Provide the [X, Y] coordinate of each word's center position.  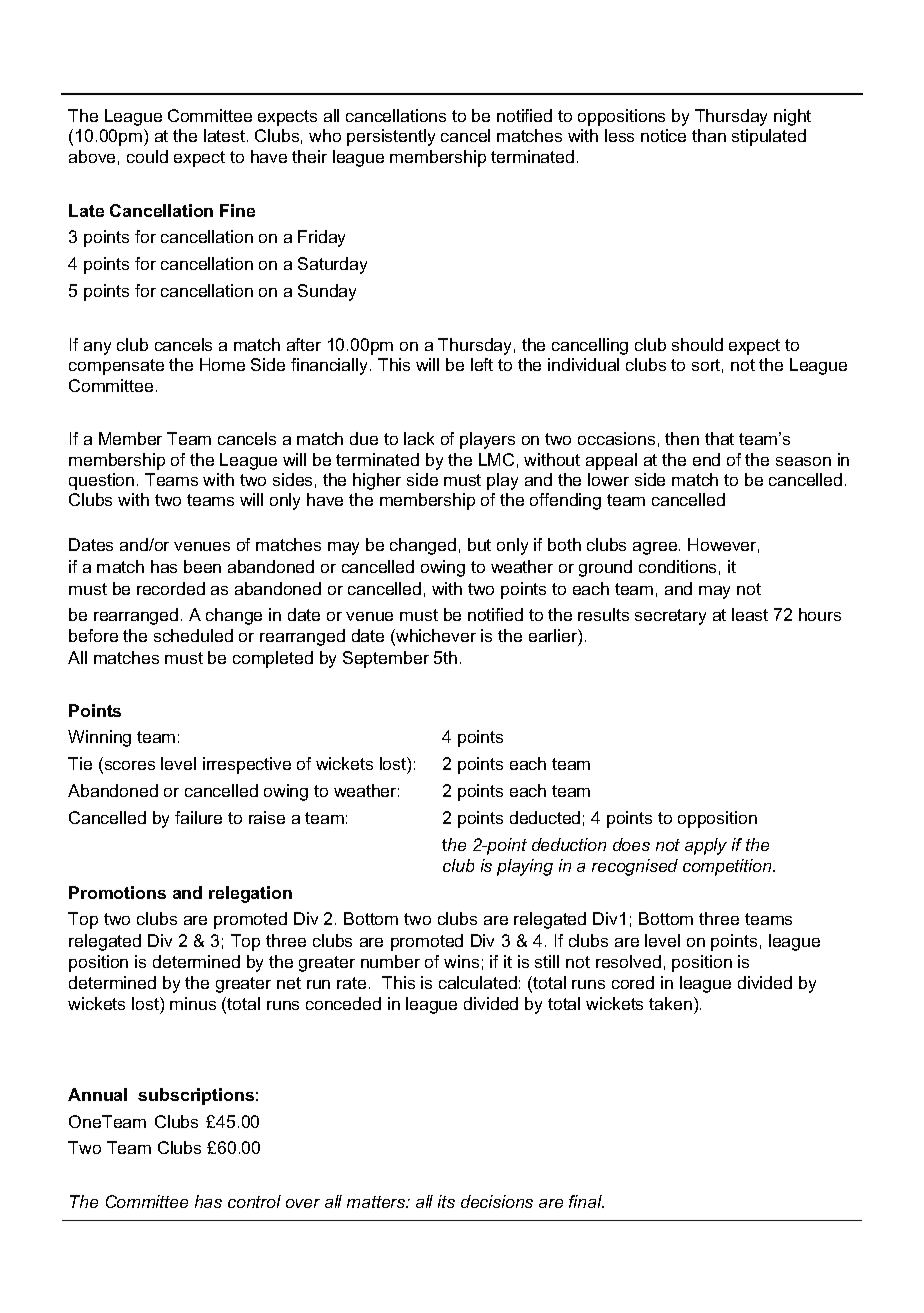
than [709, 135]
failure [198, 817]
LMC [496, 459]
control [254, 1201]
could [147, 156]
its [446, 1201]
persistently [391, 137]
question [101, 481]
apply [706, 846]
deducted [545, 817]
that [719, 438]
